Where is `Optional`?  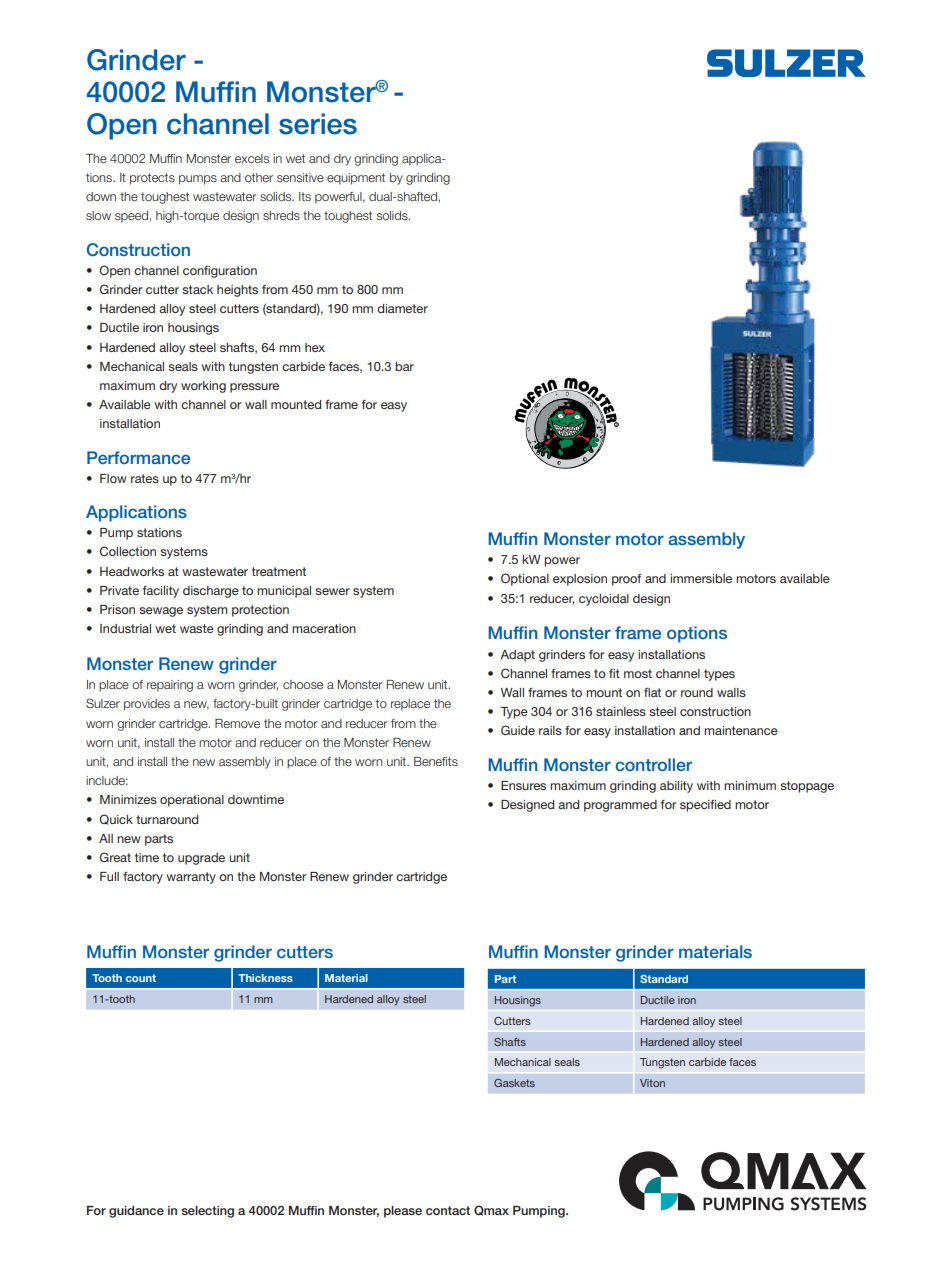
Optional is located at coordinates (525, 579).
